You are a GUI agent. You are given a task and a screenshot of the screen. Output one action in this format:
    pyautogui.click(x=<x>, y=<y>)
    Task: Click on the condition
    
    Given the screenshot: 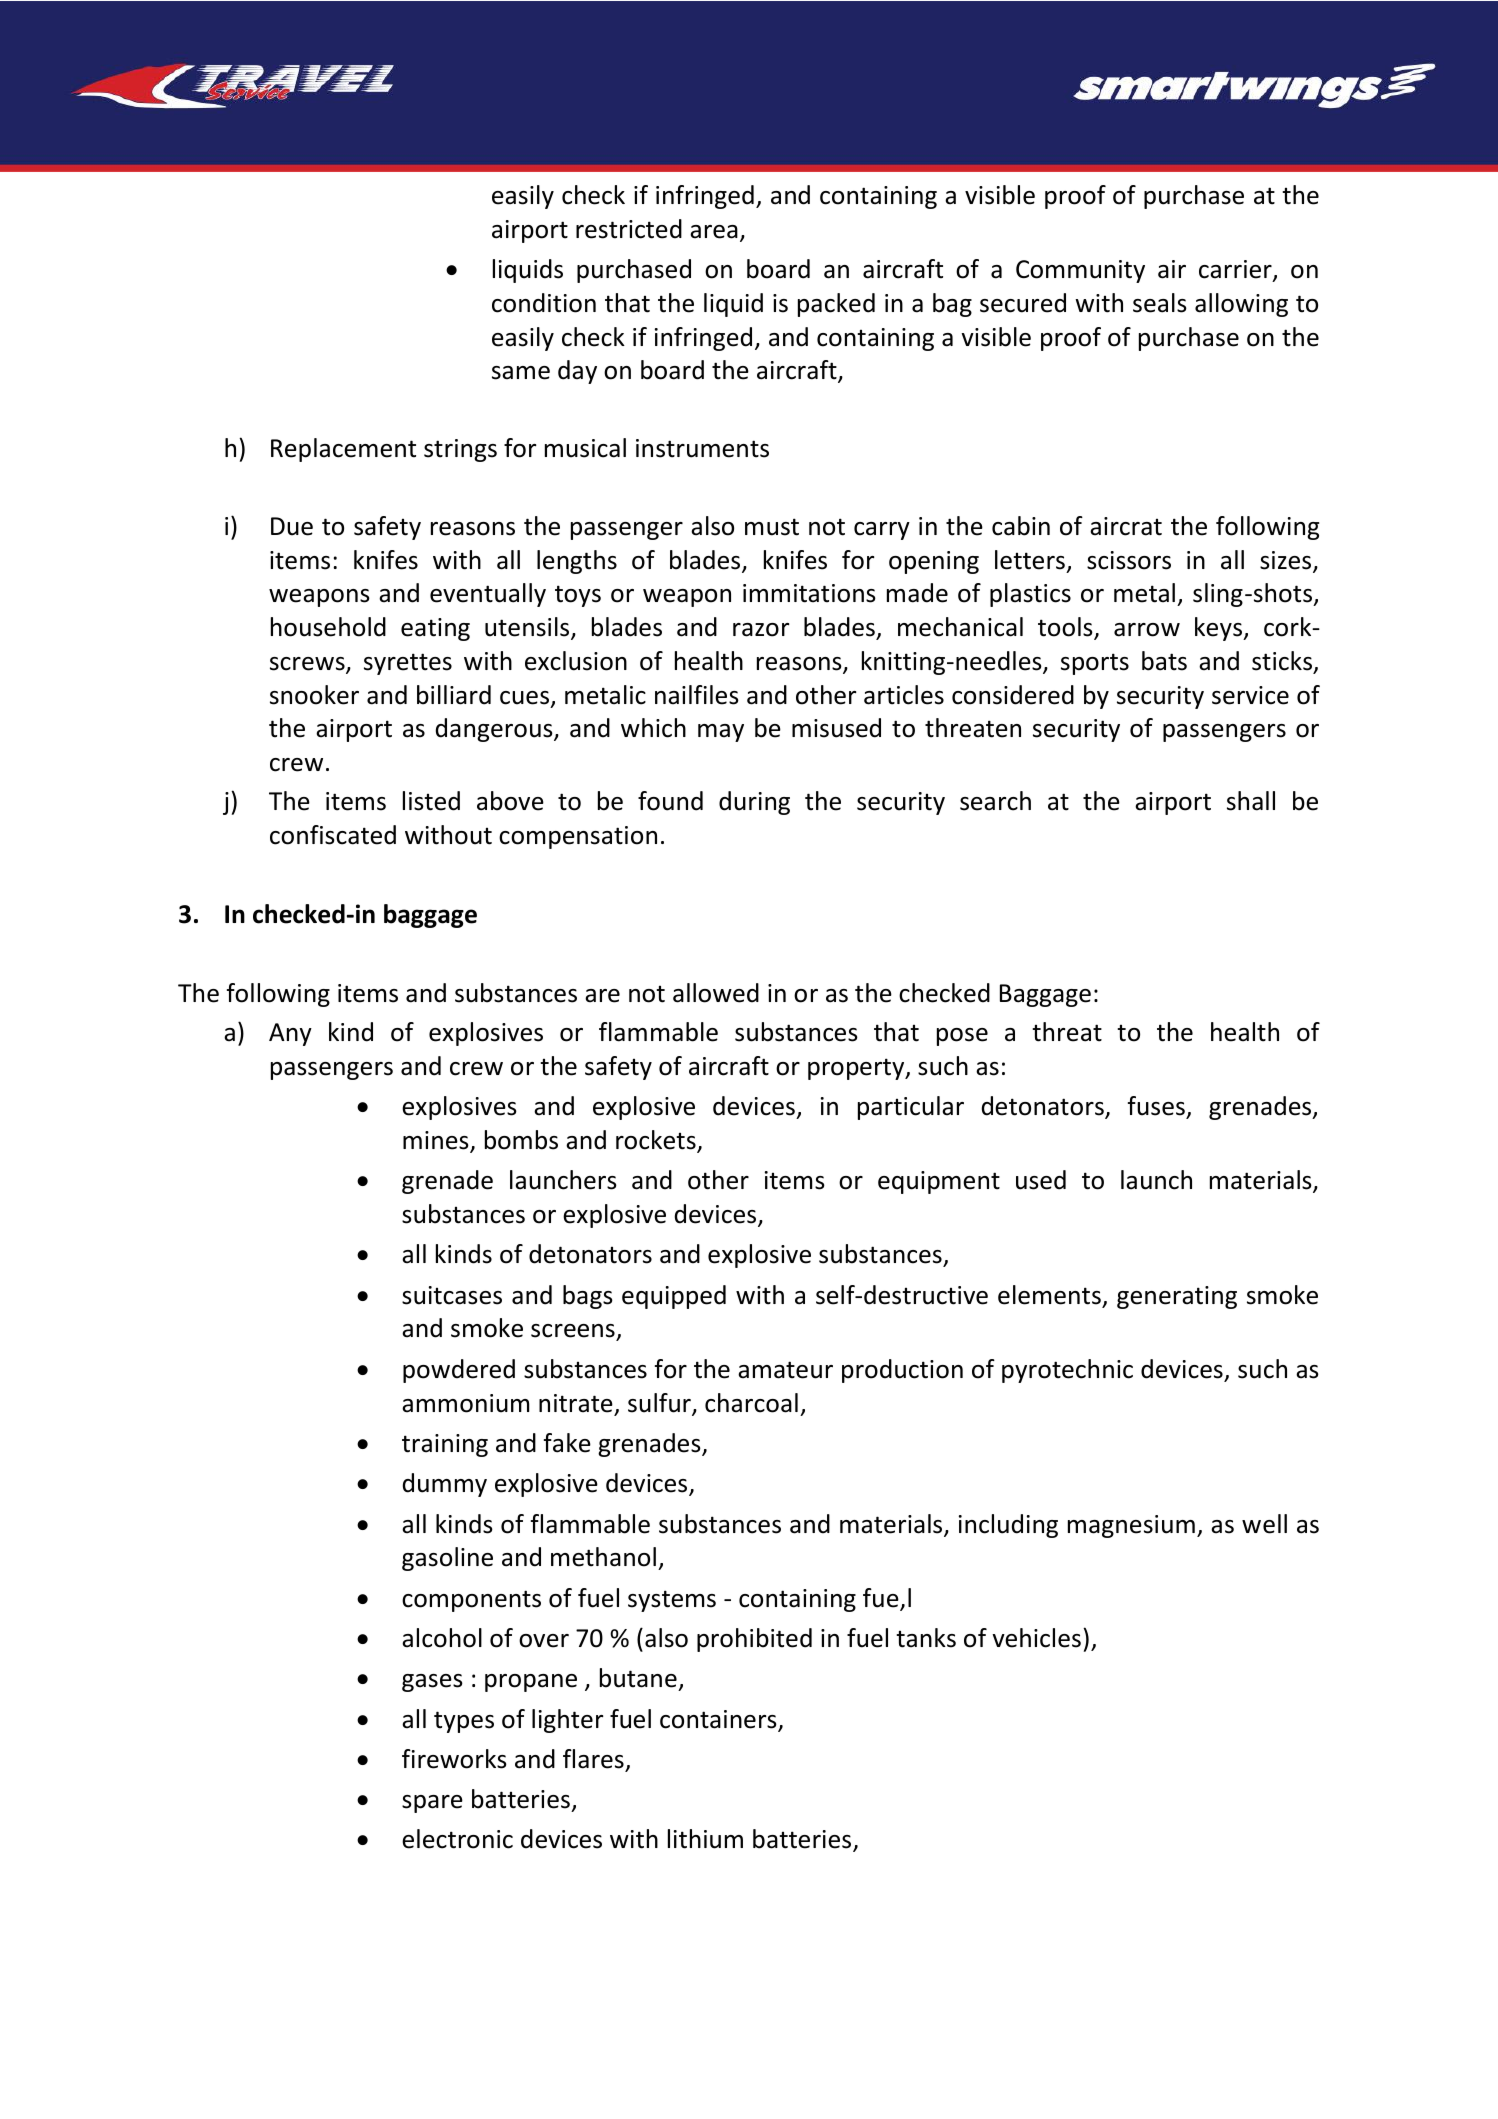 What is the action you would take?
    pyautogui.click(x=544, y=303)
